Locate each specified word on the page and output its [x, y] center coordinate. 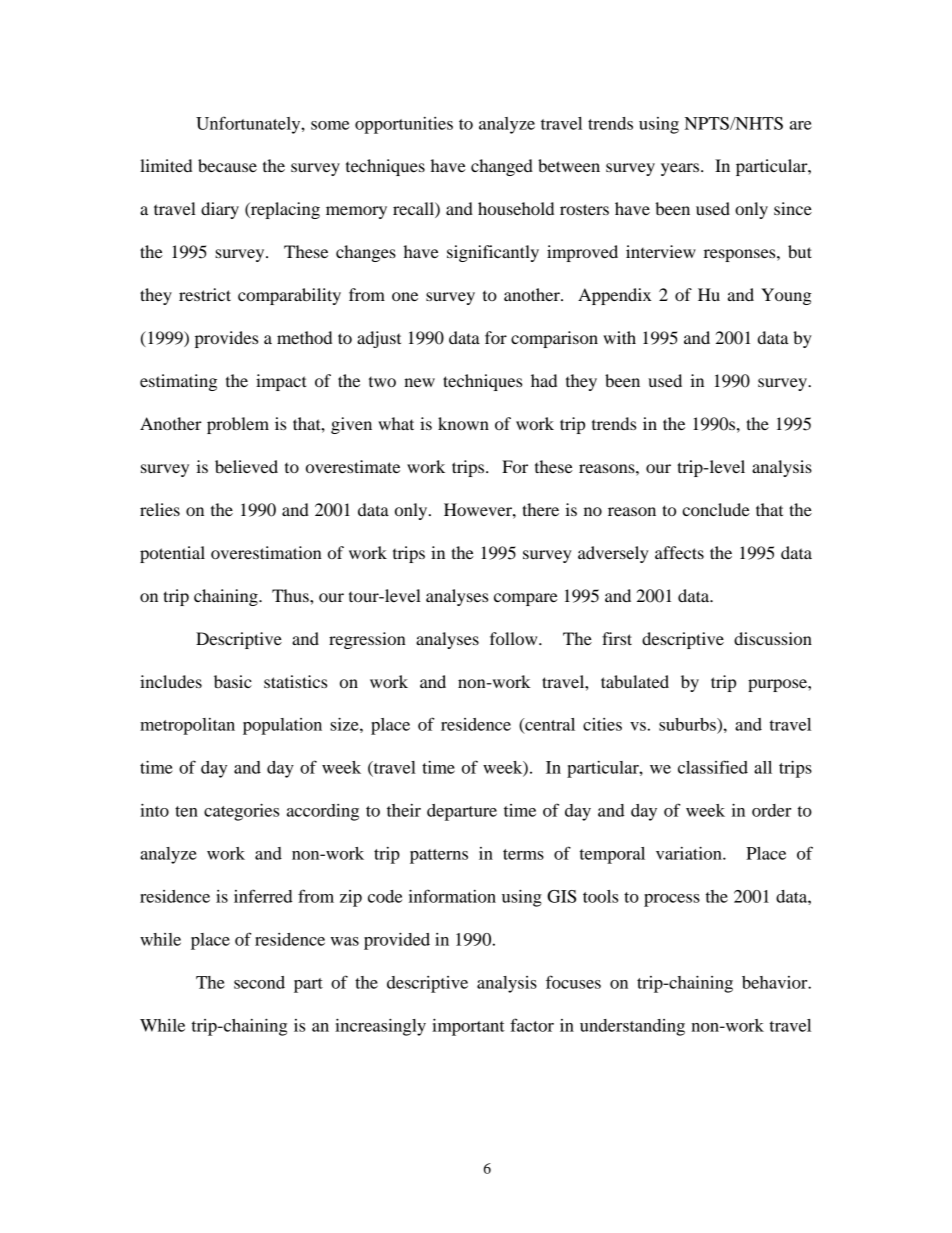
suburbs [688, 724]
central [549, 725]
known [463, 423]
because [227, 165]
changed [502, 167]
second [259, 982]
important [468, 1027]
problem [238, 425]
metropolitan [187, 726]
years [681, 169]
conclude [716, 509]
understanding [632, 1027]
